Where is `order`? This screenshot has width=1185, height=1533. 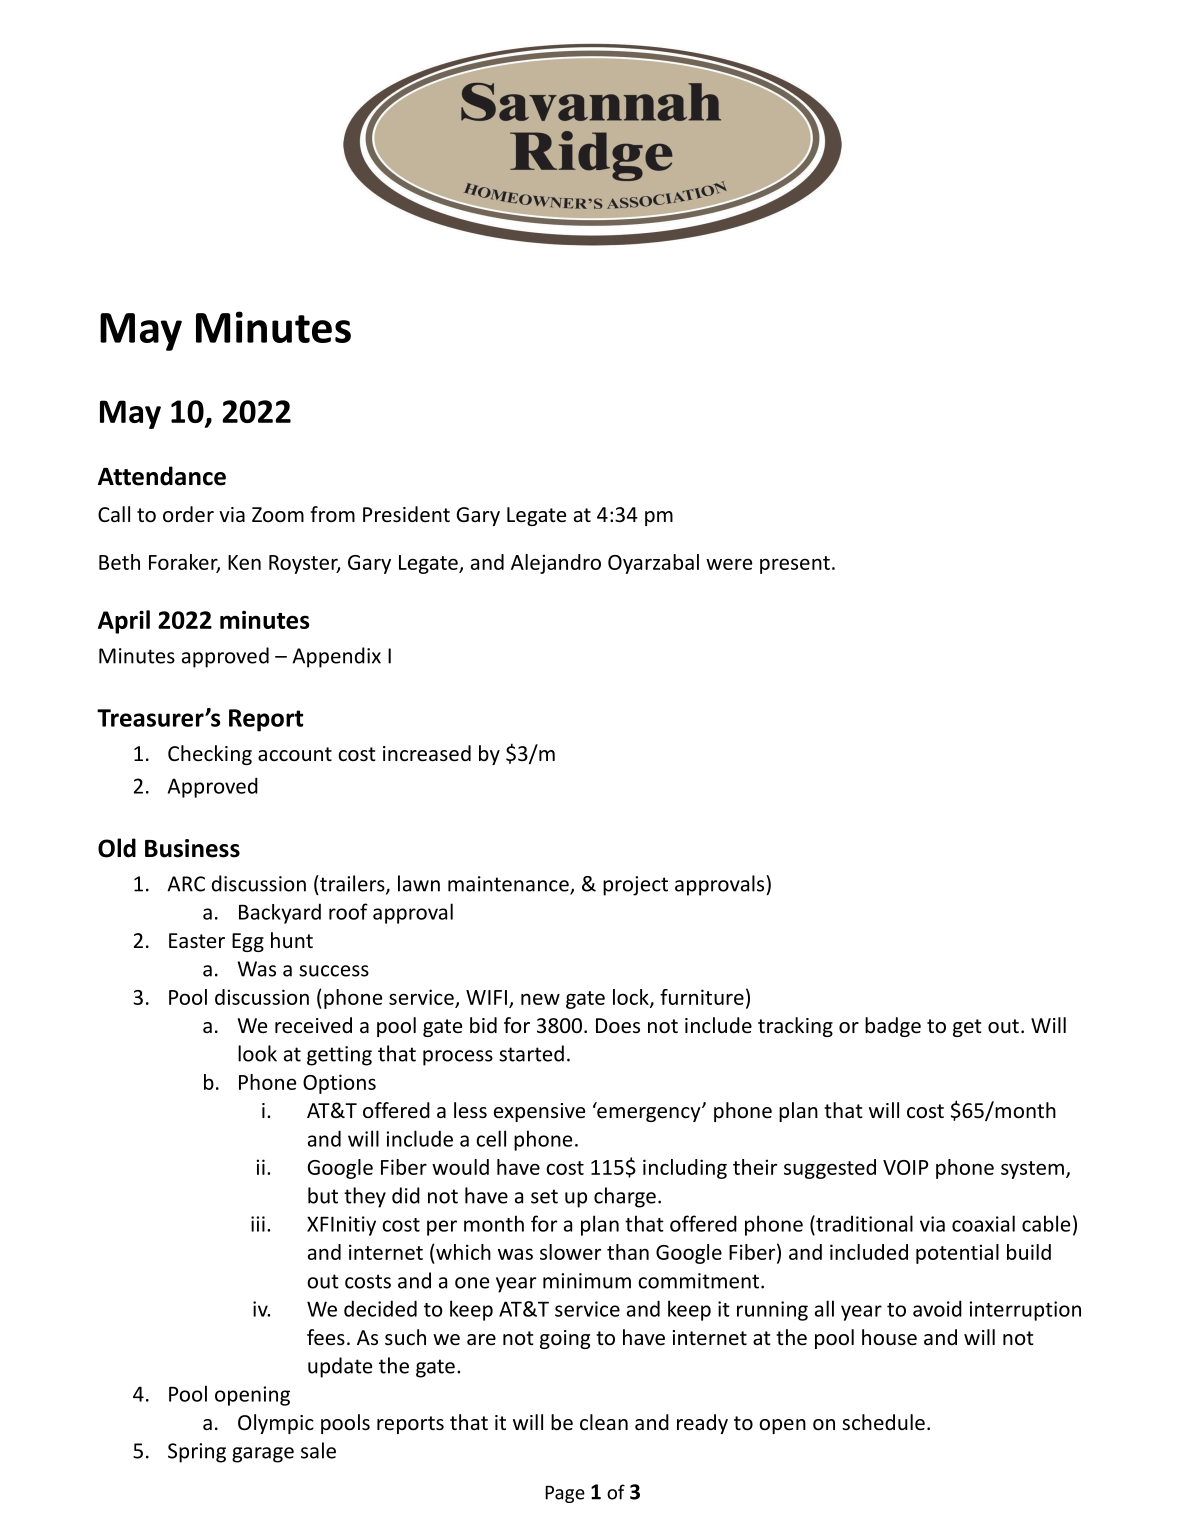 order is located at coordinates (188, 514).
